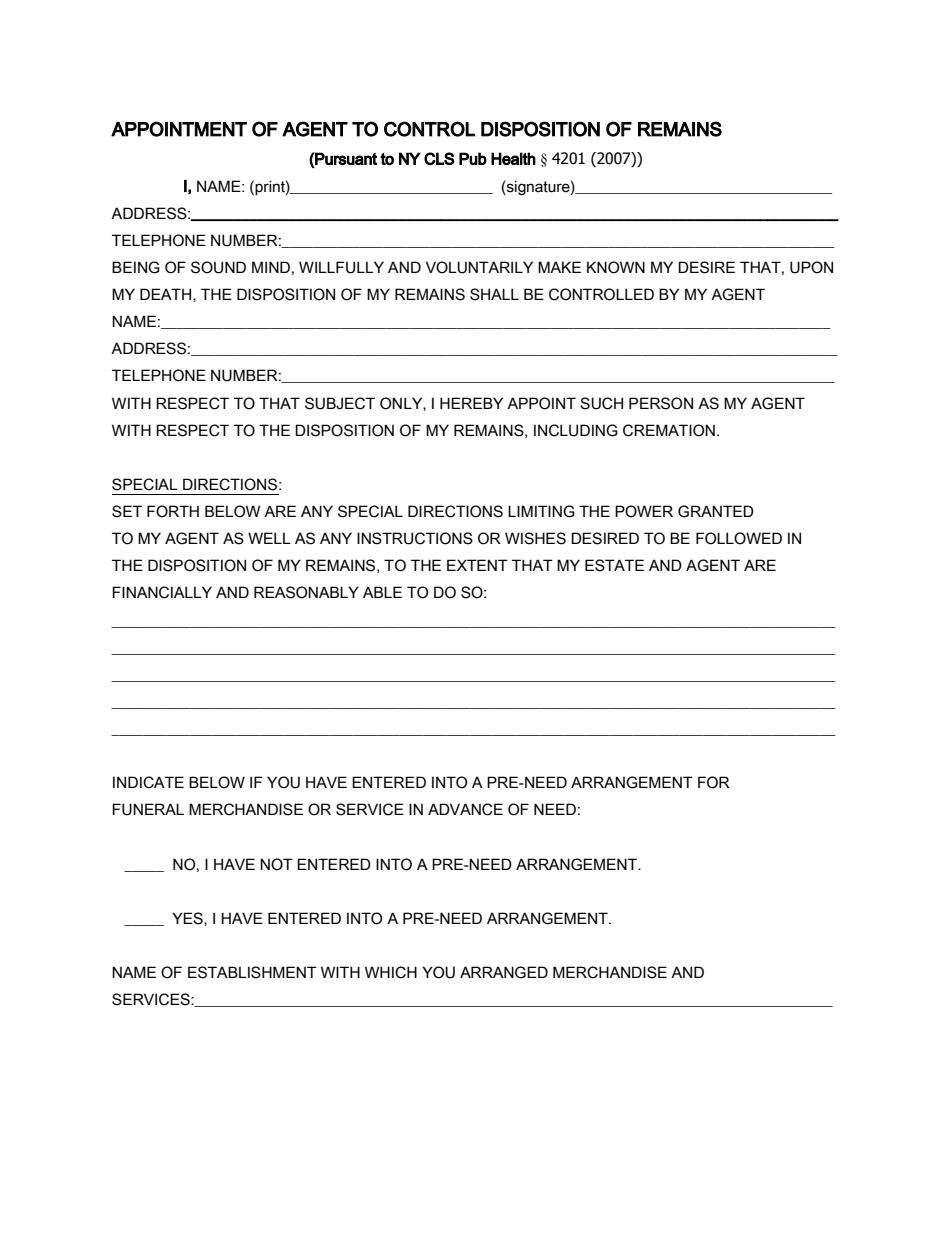 This screenshot has width=952, height=1233. I want to click on UPON, so click(811, 267).
